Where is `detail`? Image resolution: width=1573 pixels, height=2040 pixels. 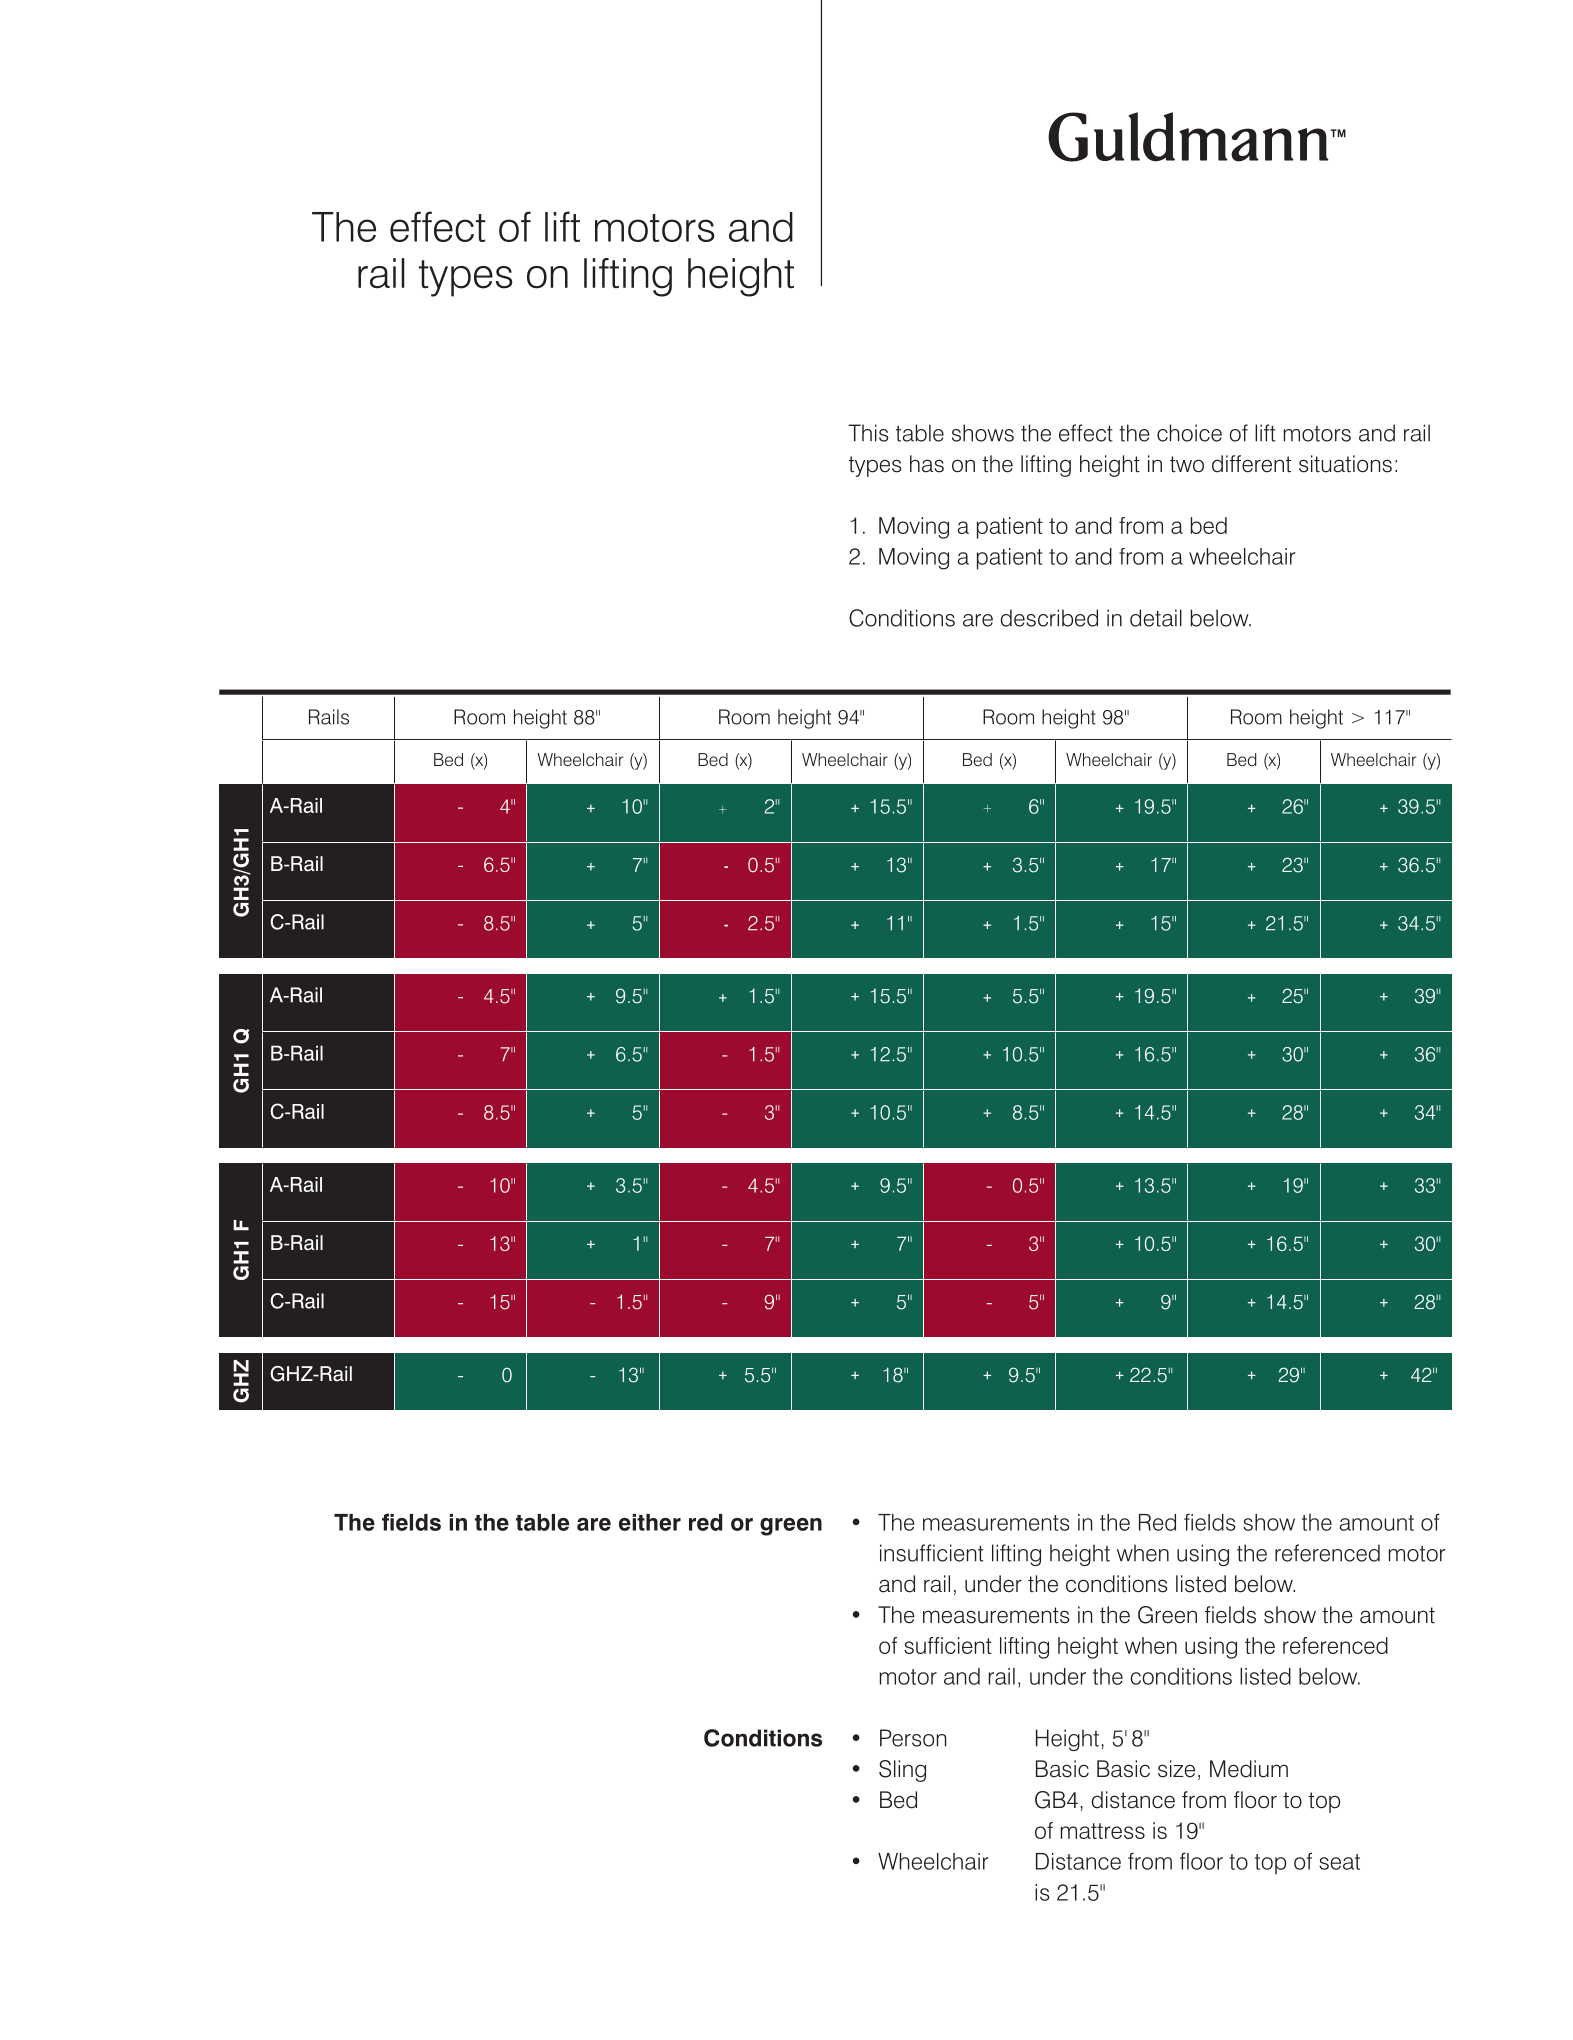
detail is located at coordinates (1156, 618).
